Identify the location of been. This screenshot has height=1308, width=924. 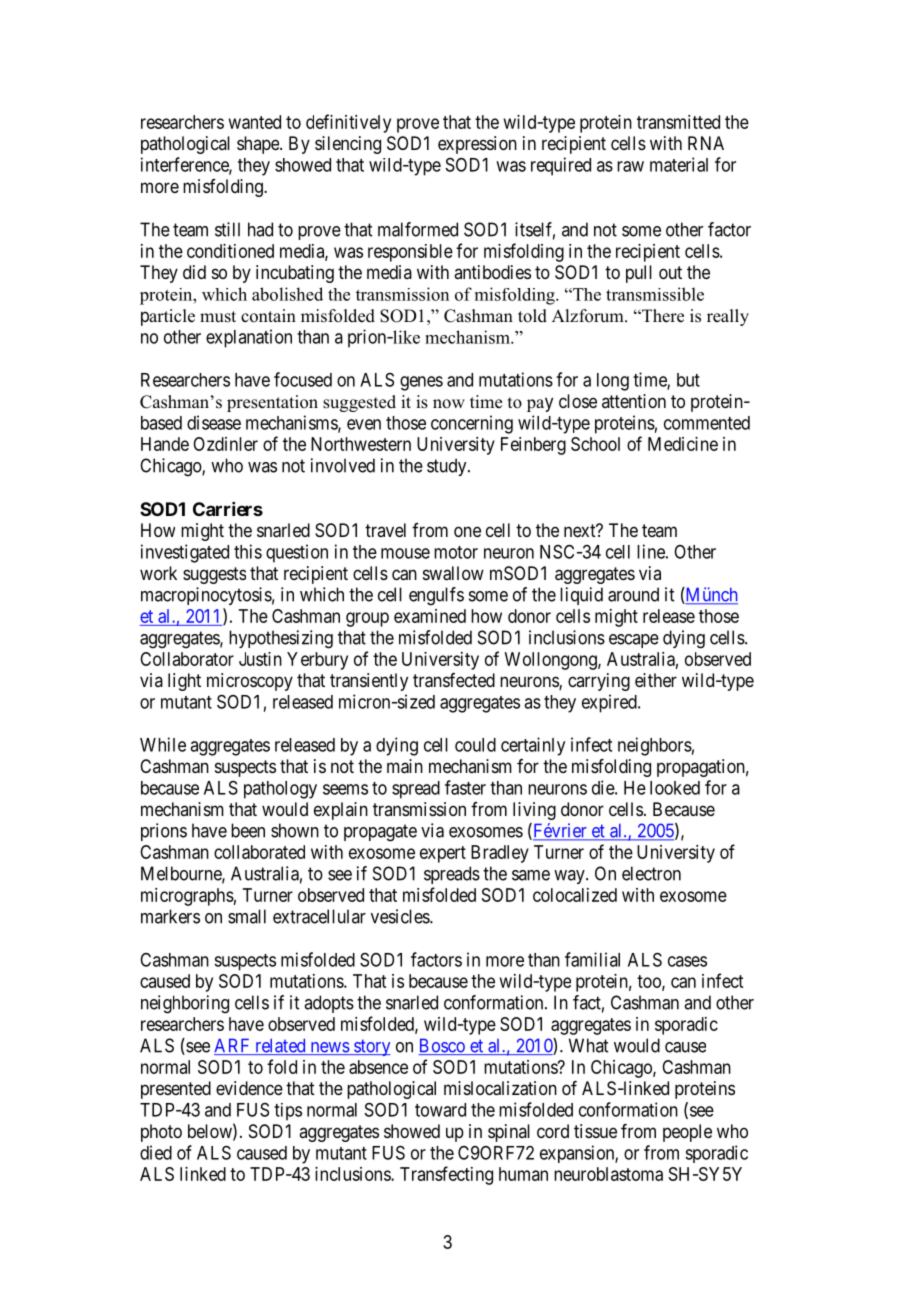
(248, 830).
